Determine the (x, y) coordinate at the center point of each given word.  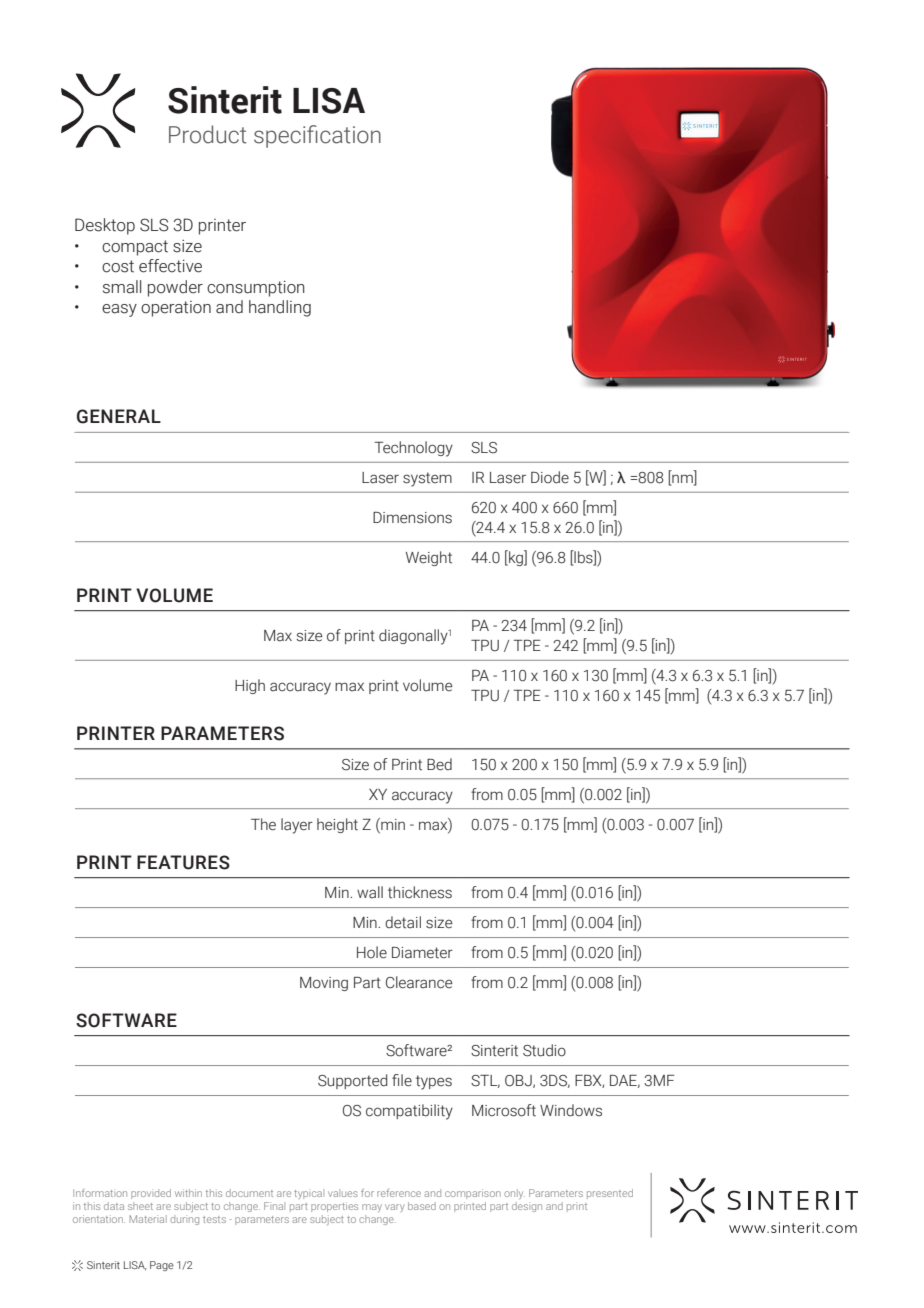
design (527, 1207)
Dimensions (412, 518)
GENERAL (119, 416)
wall (370, 892)
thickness (420, 892)
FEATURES (183, 862)
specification (317, 136)
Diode (550, 477)
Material (148, 1219)
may (372, 1208)
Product (208, 134)
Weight (429, 558)
